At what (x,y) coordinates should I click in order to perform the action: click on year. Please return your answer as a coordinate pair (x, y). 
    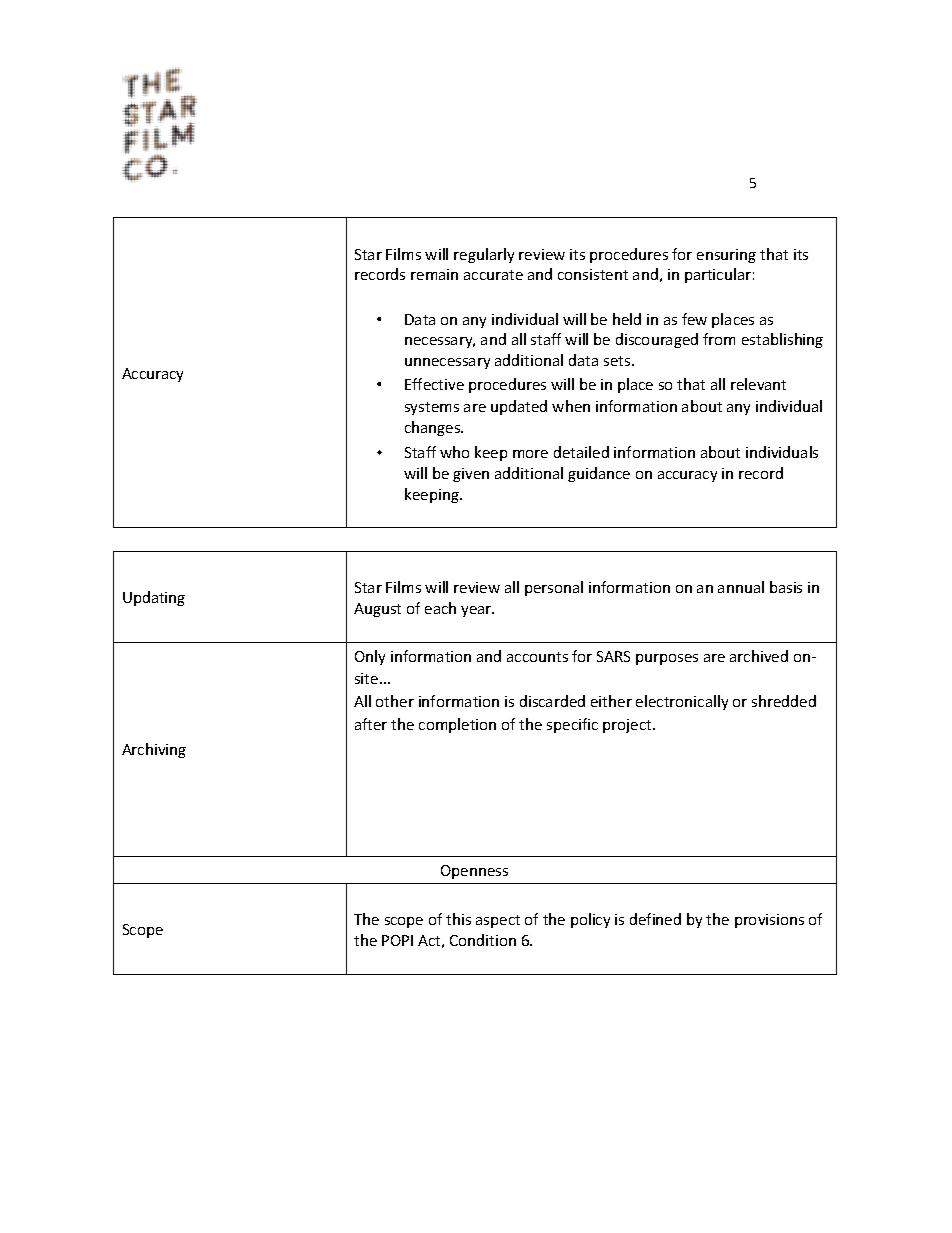
    Looking at the image, I should click on (477, 611).
